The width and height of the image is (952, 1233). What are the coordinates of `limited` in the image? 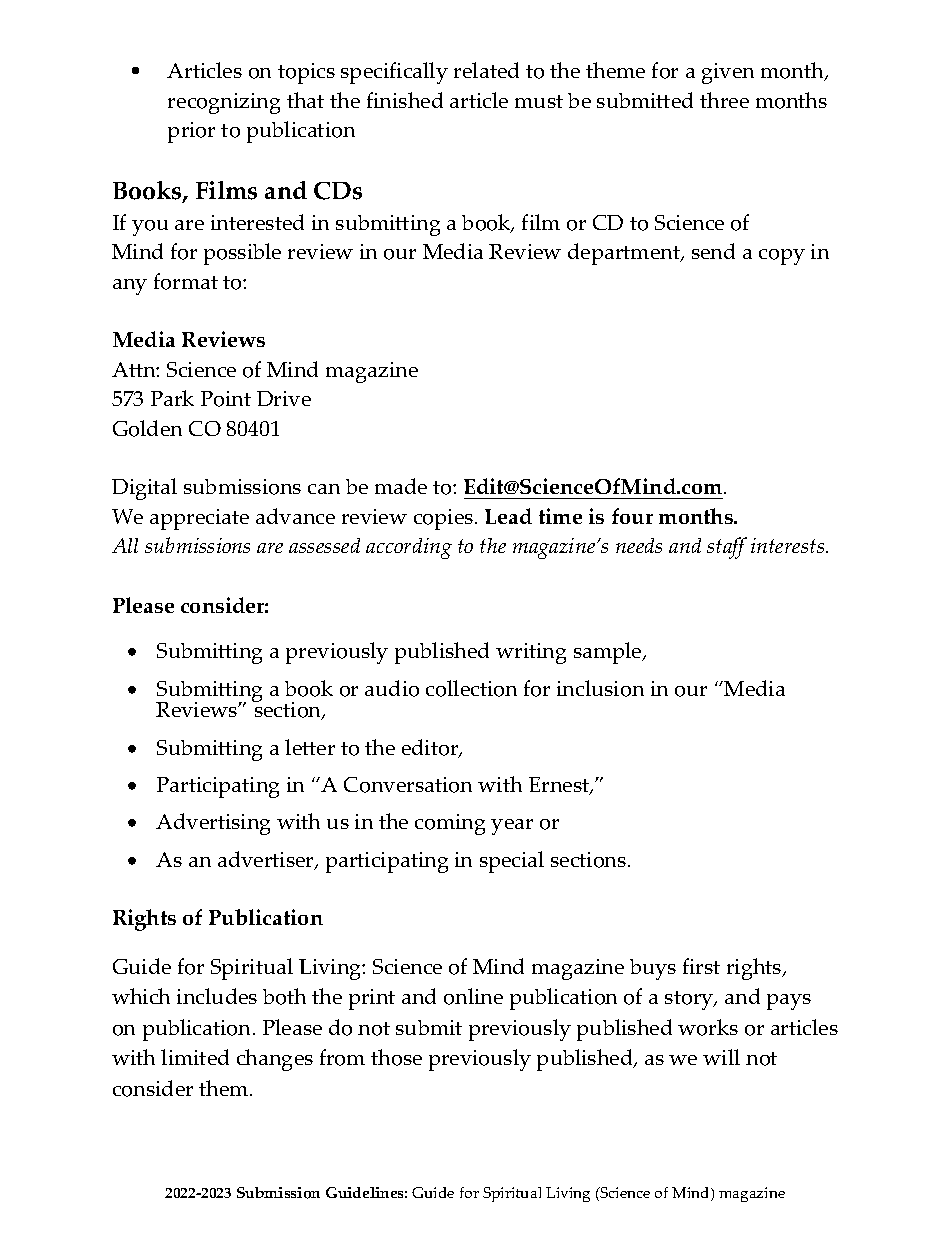 It's located at (195, 1057).
